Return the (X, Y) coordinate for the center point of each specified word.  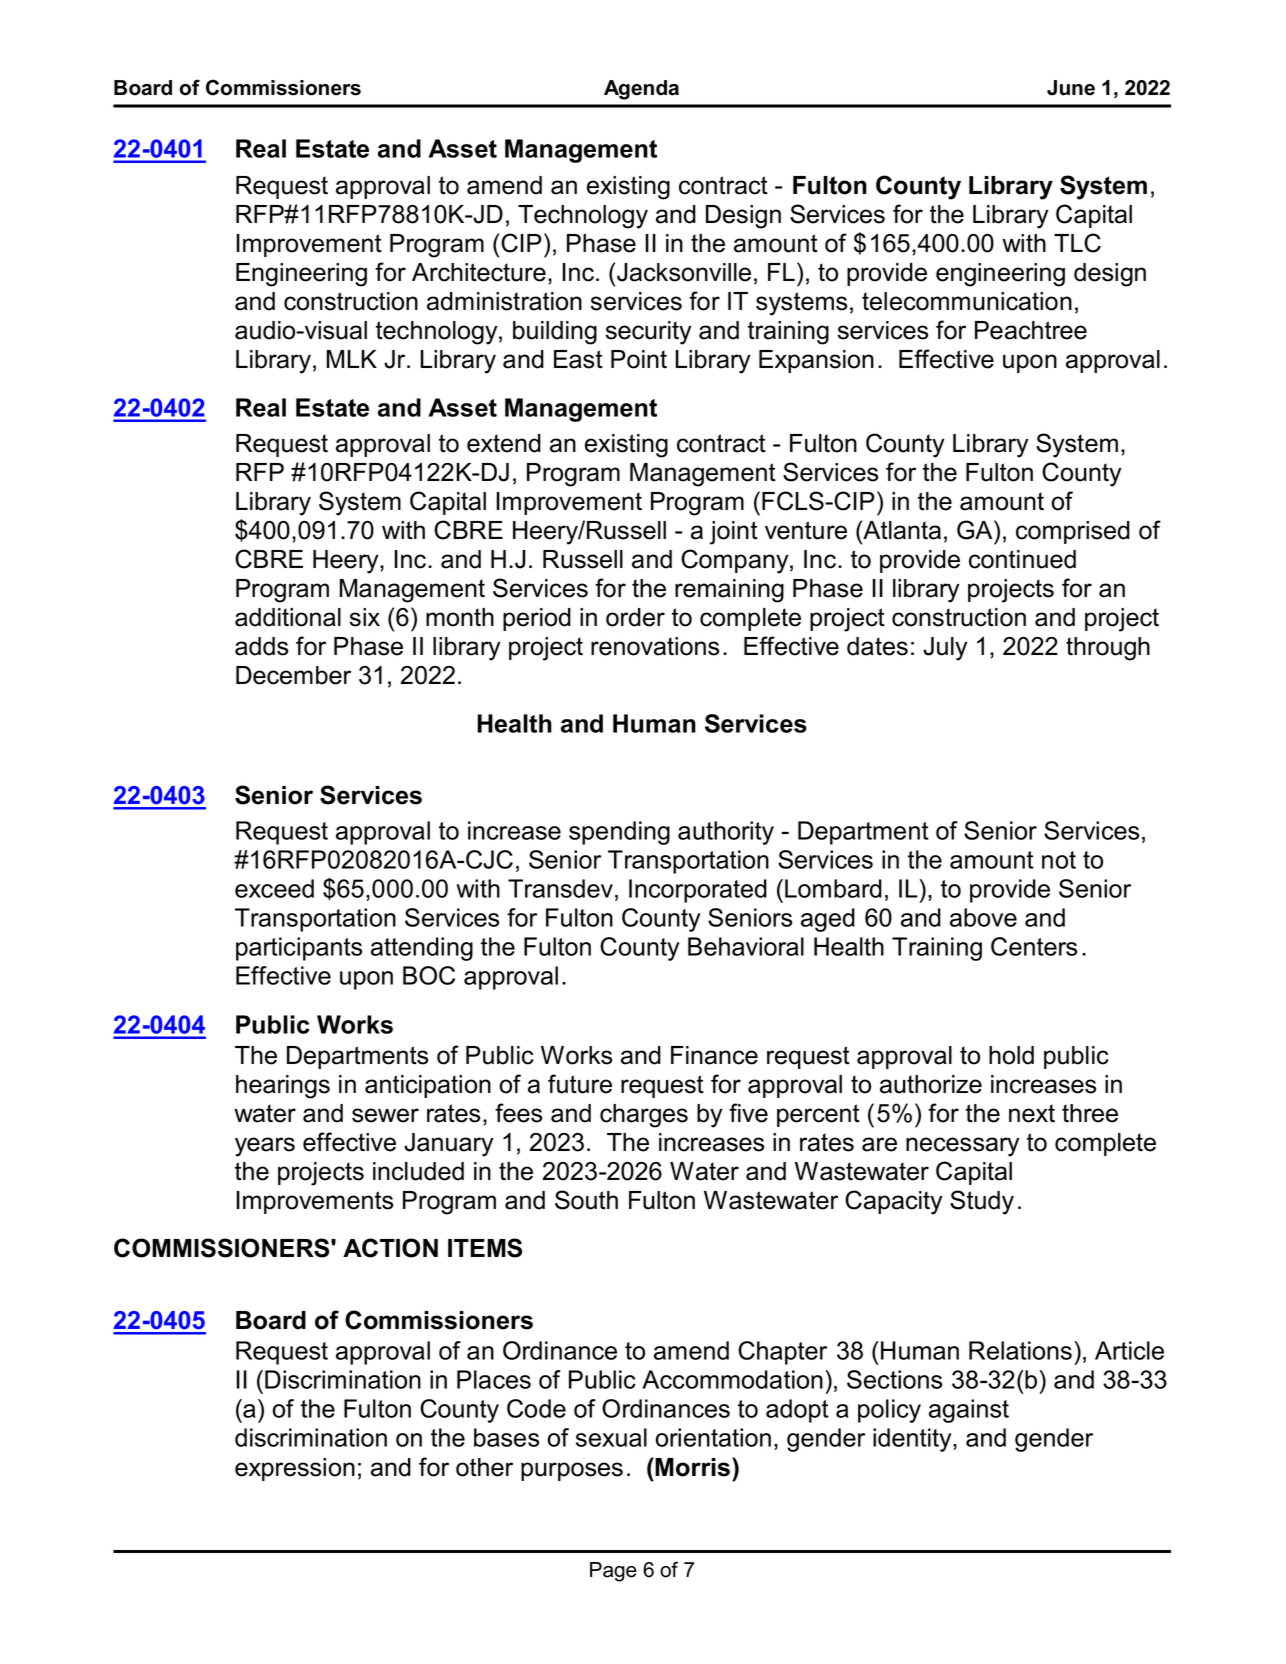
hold (1011, 1055)
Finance (714, 1055)
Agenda (641, 90)
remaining (729, 591)
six (365, 617)
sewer (385, 1115)
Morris (694, 1467)
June (1071, 88)
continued (1022, 559)
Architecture (479, 272)
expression (295, 1469)
